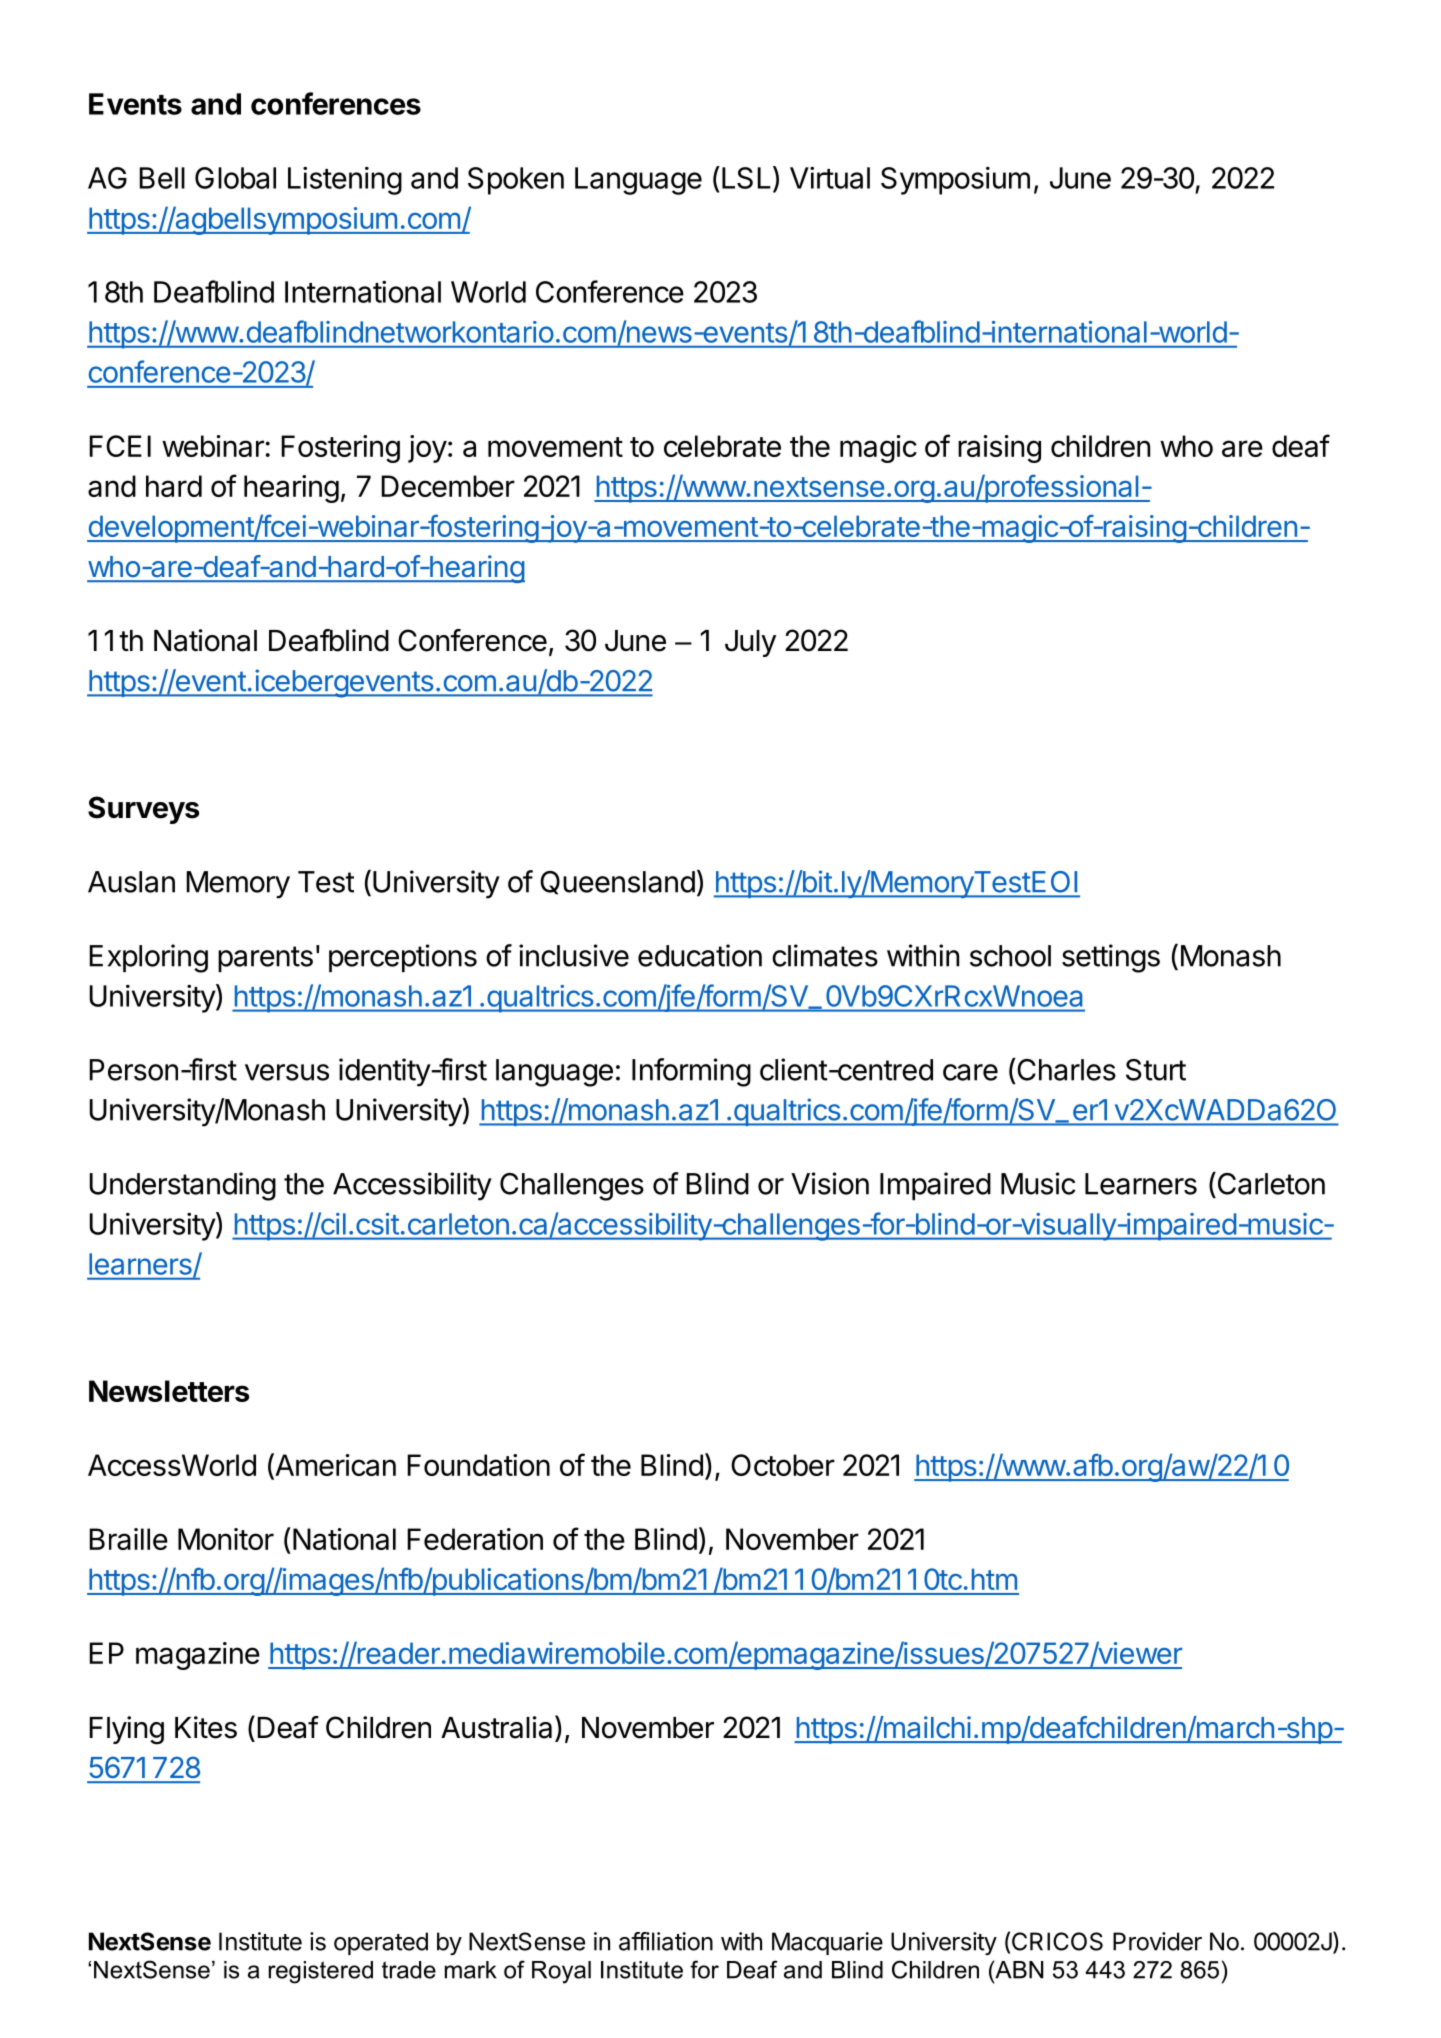 The image size is (1441, 2038). What do you see at coordinates (287, 1072) in the screenshot?
I see `versus` at bounding box center [287, 1072].
